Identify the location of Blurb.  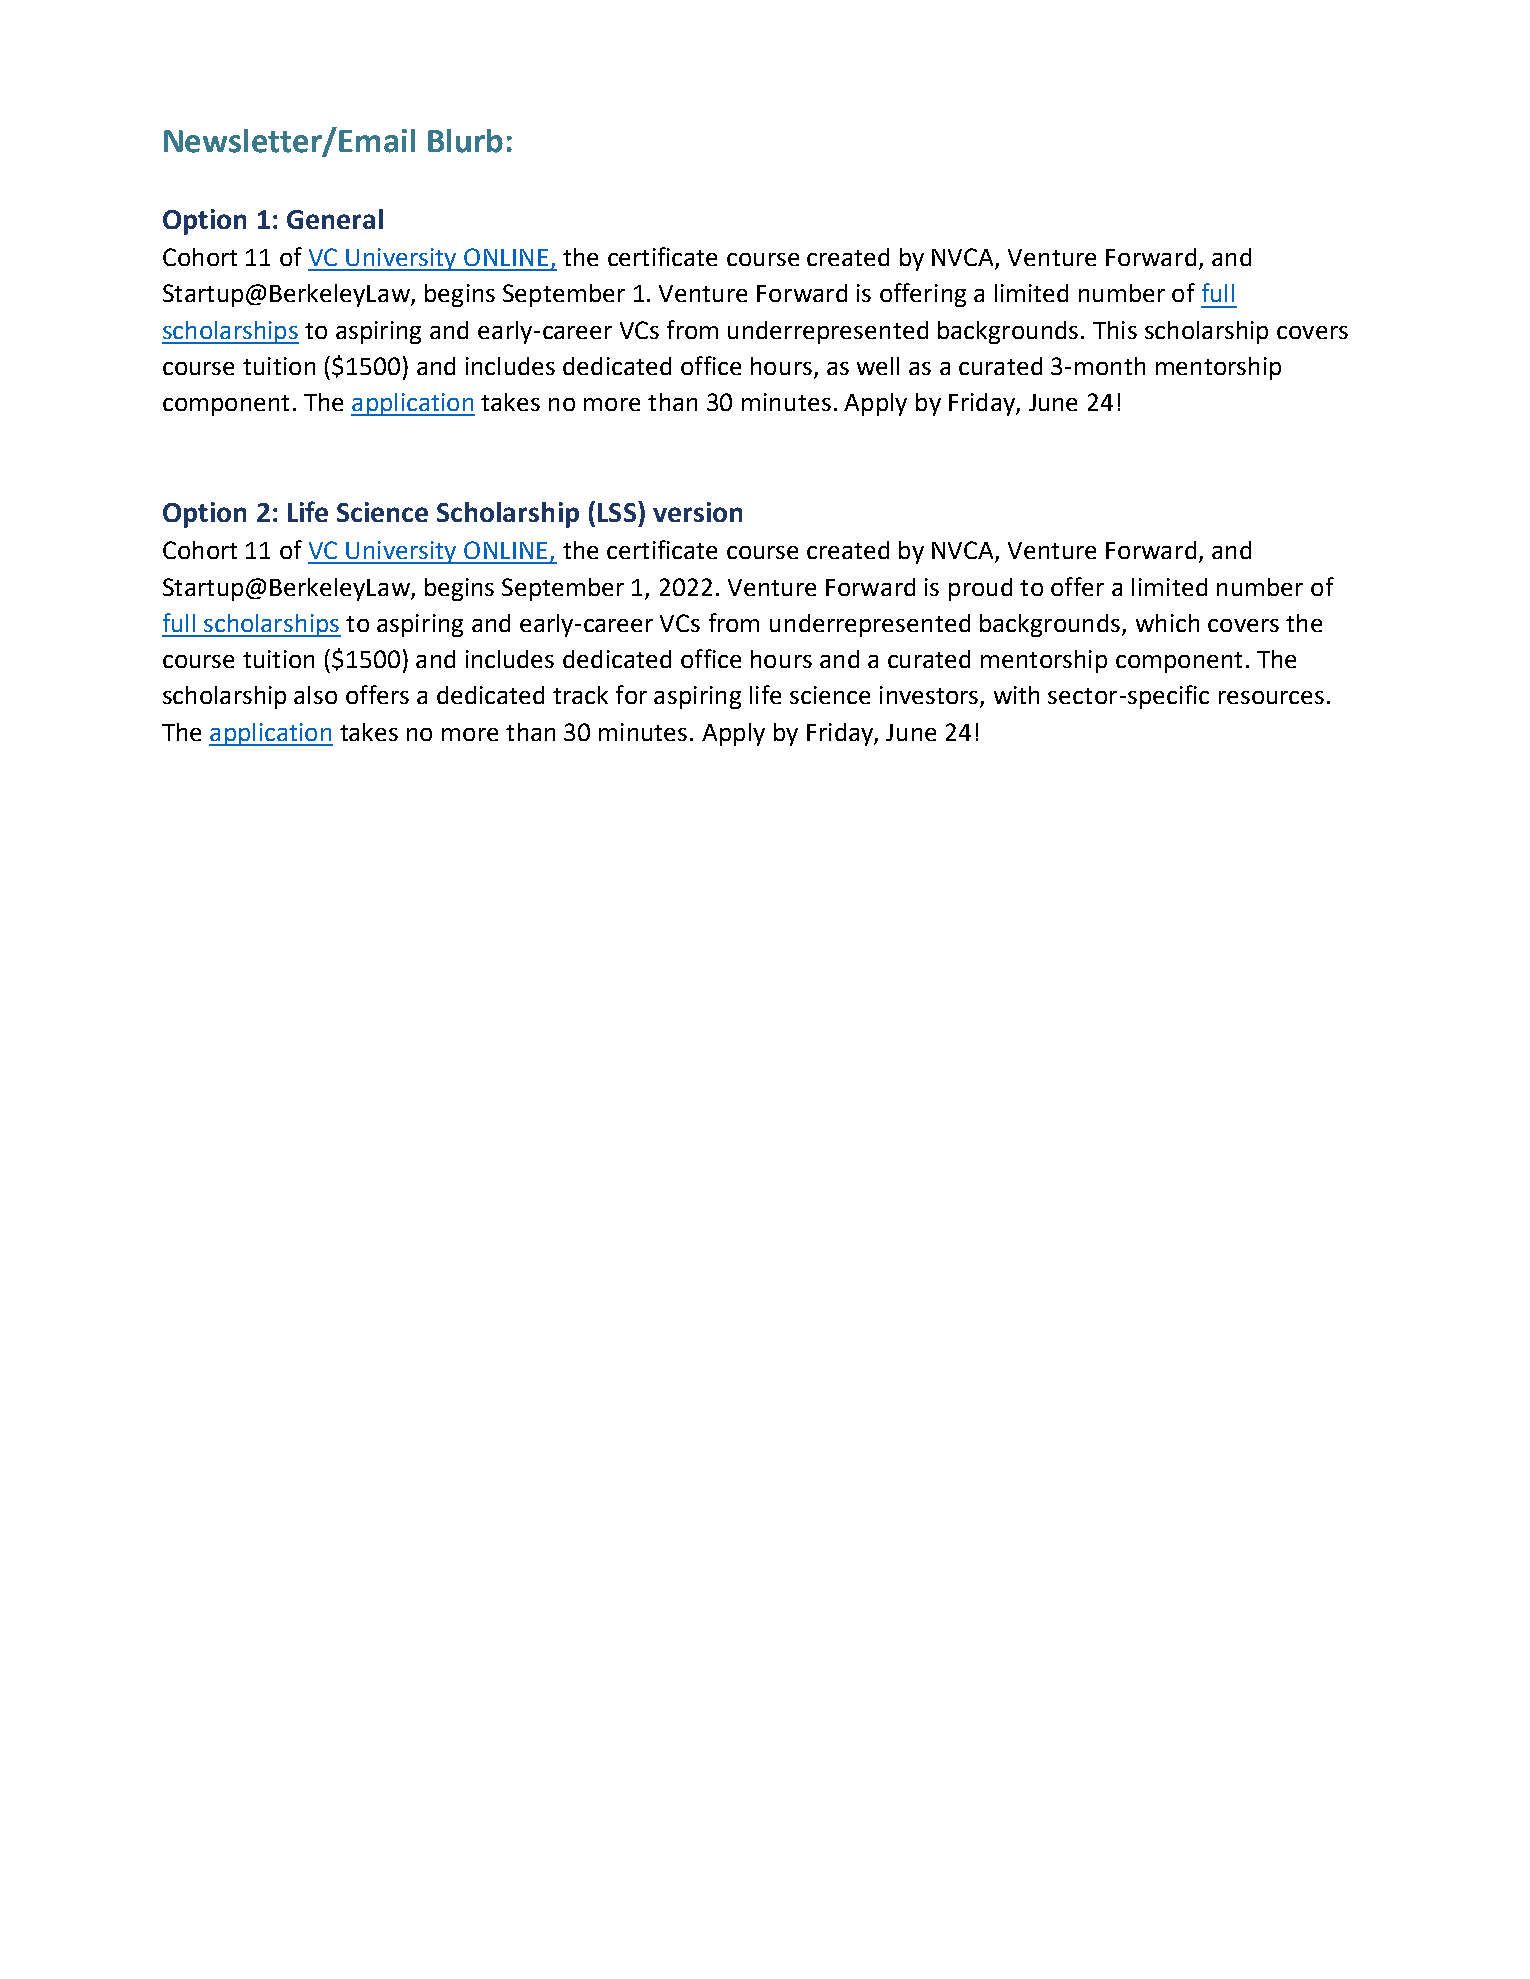
(465, 141).
